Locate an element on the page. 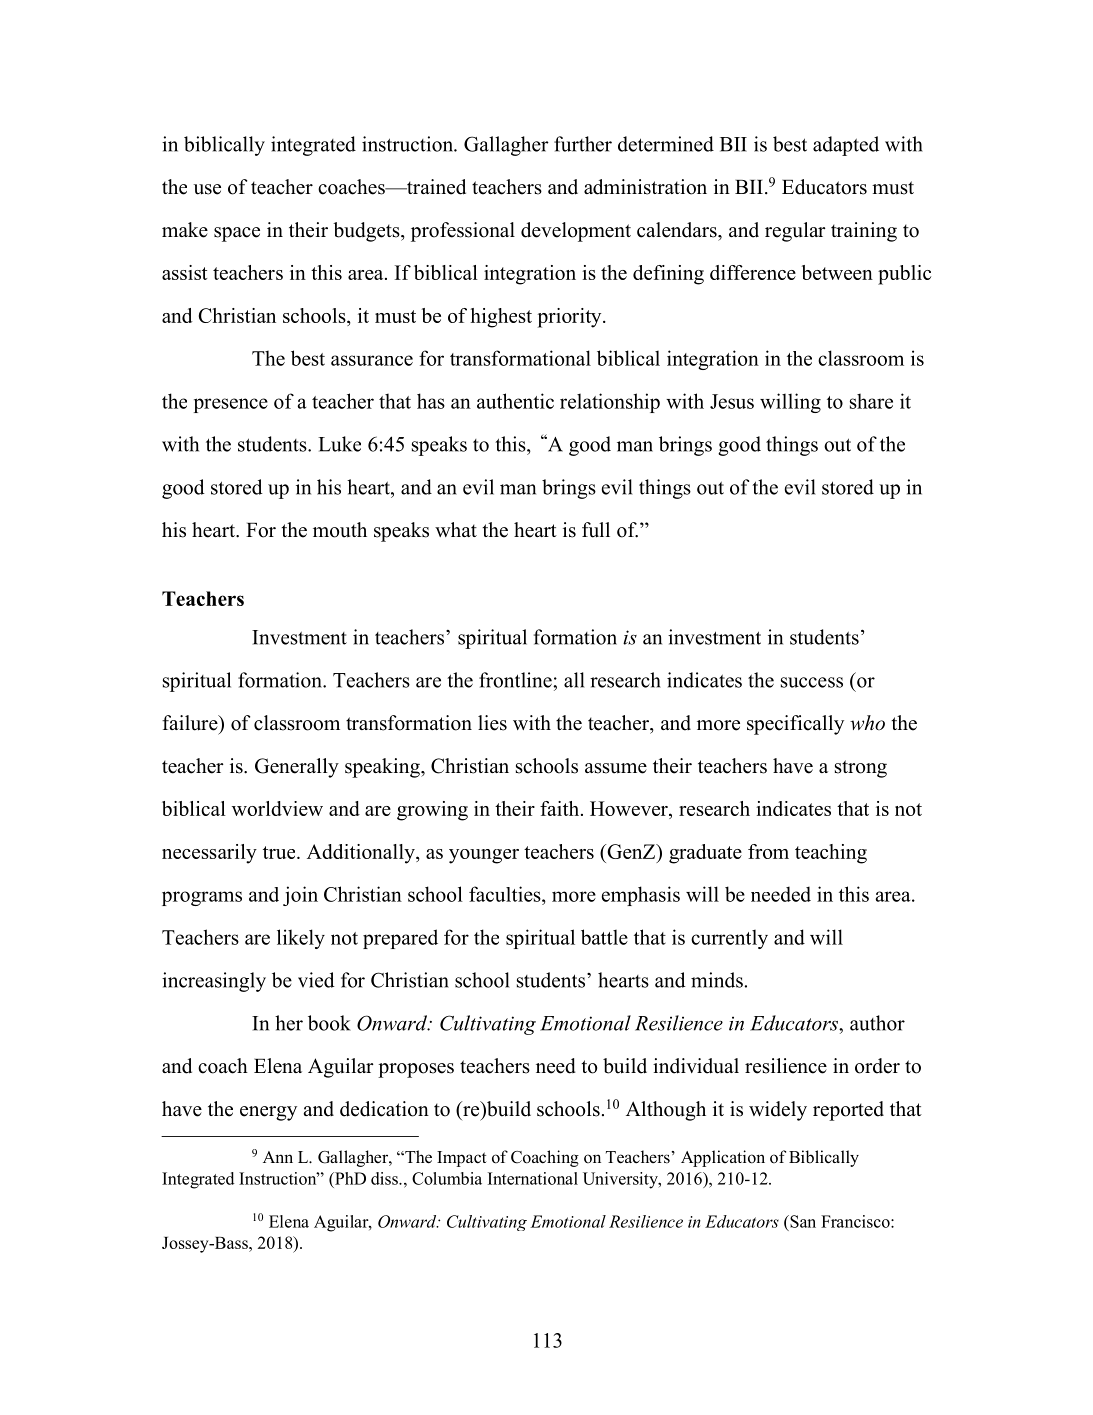 This page has width=1093, height=1415. success is located at coordinates (812, 682).
